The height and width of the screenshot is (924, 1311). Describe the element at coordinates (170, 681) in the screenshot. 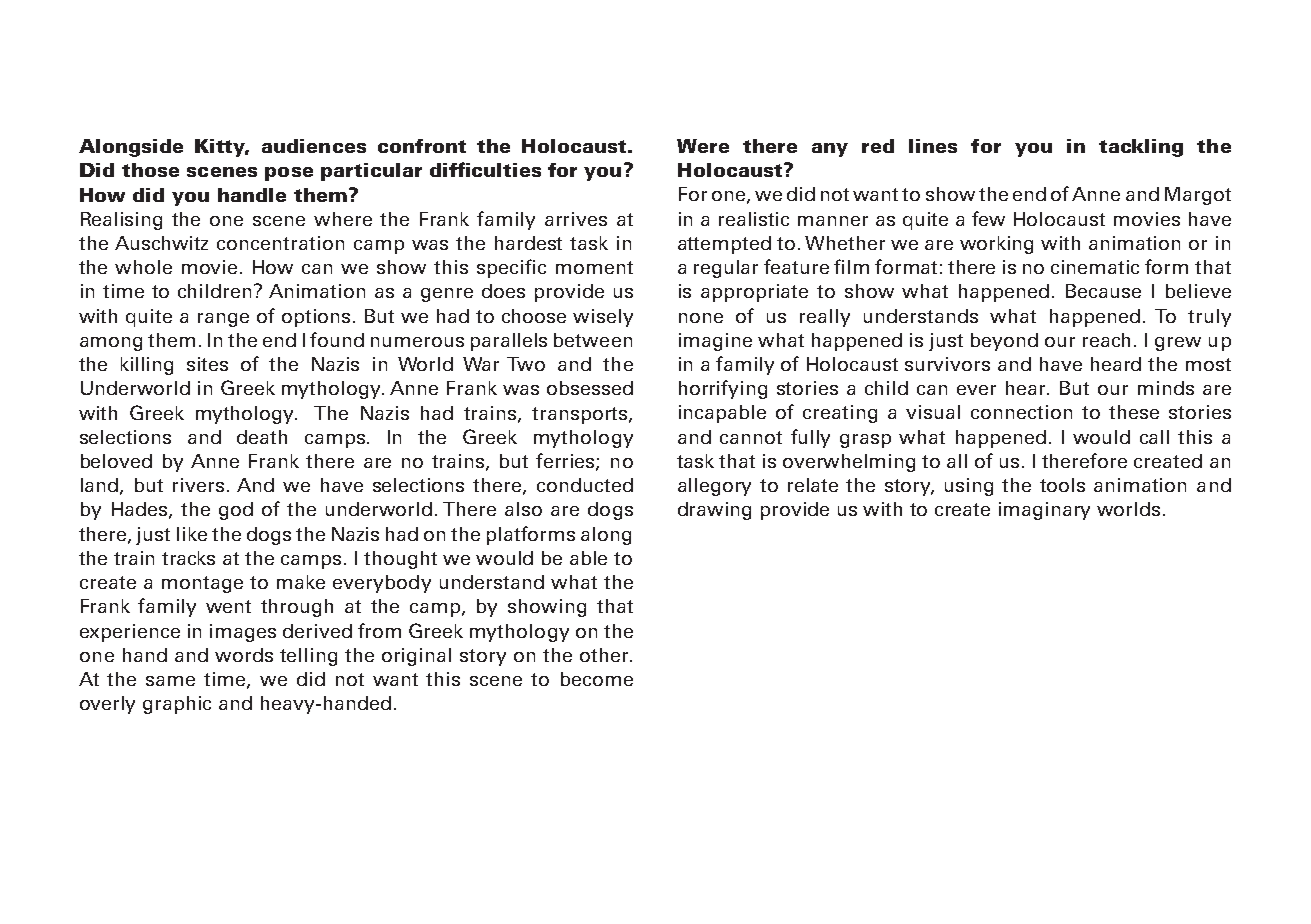

I see `same` at that location.
